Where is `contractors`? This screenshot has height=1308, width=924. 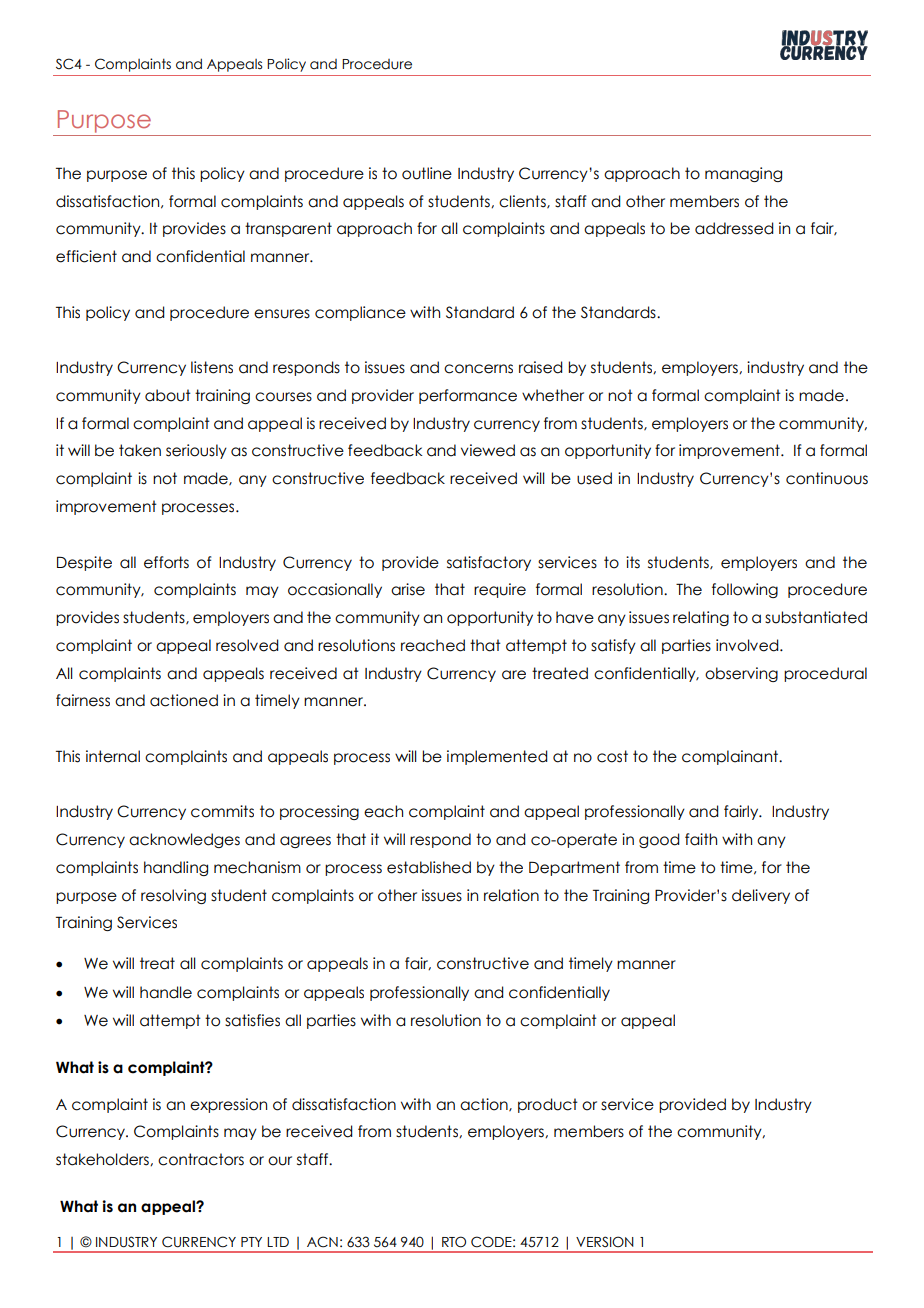 contractors is located at coordinates (201, 1159).
